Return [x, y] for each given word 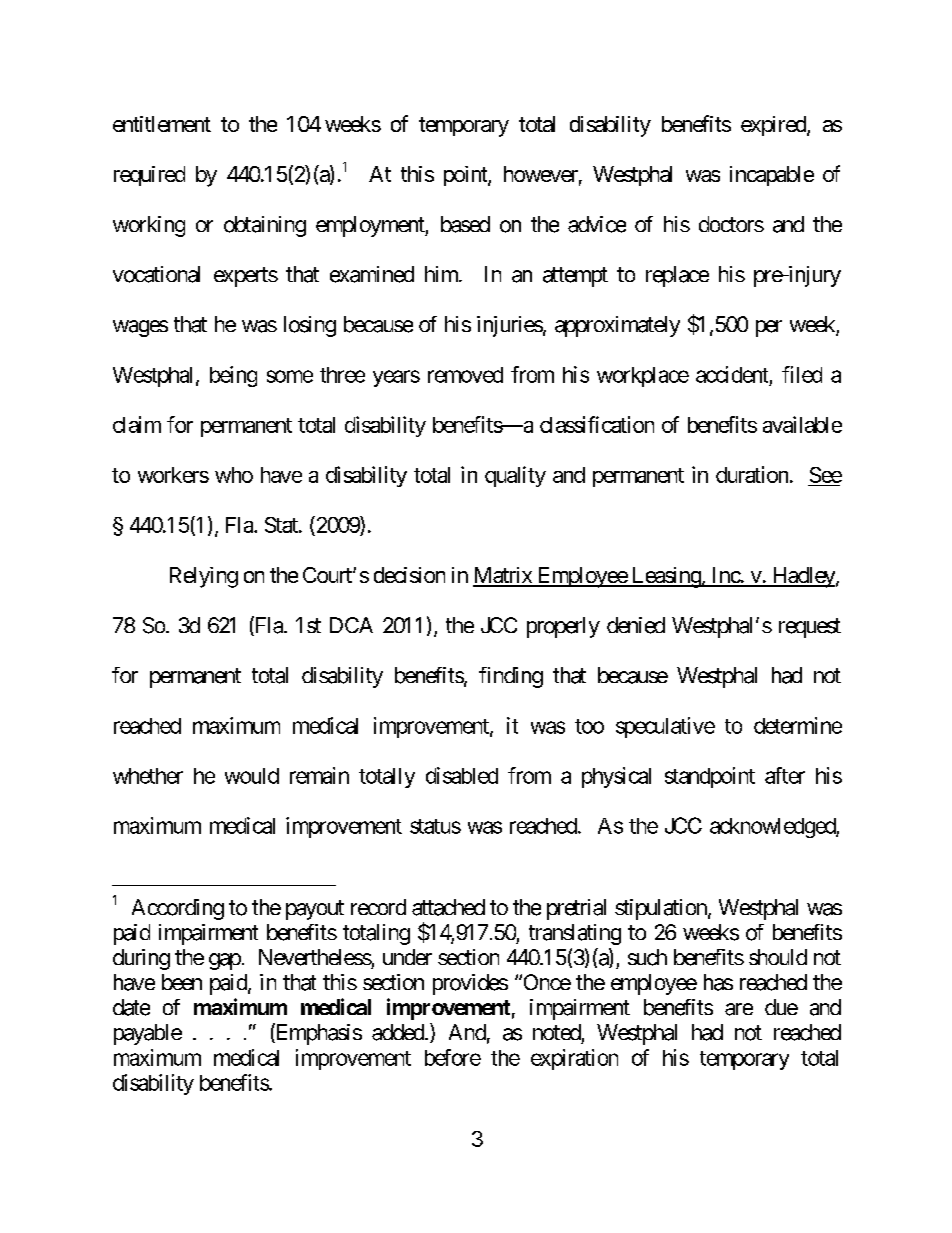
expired [774, 126]
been [182, 982]
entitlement [162, 124]
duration [752, 474]
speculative [665, 727]
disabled [462, 775]
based [465, 224]
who [234, 475]
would [252, 776]
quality [515, 476]
